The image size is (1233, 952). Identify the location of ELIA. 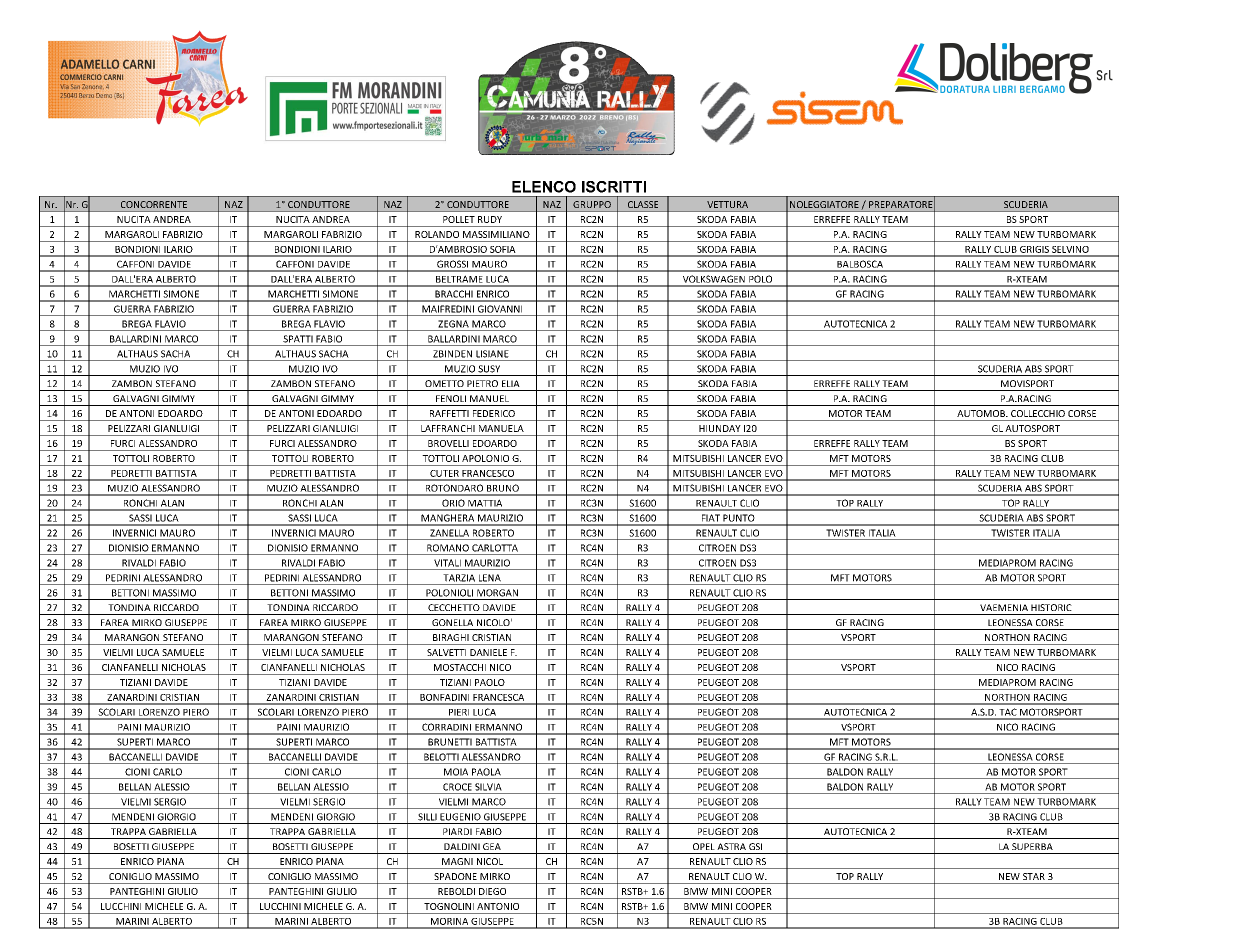
(511, 383).
